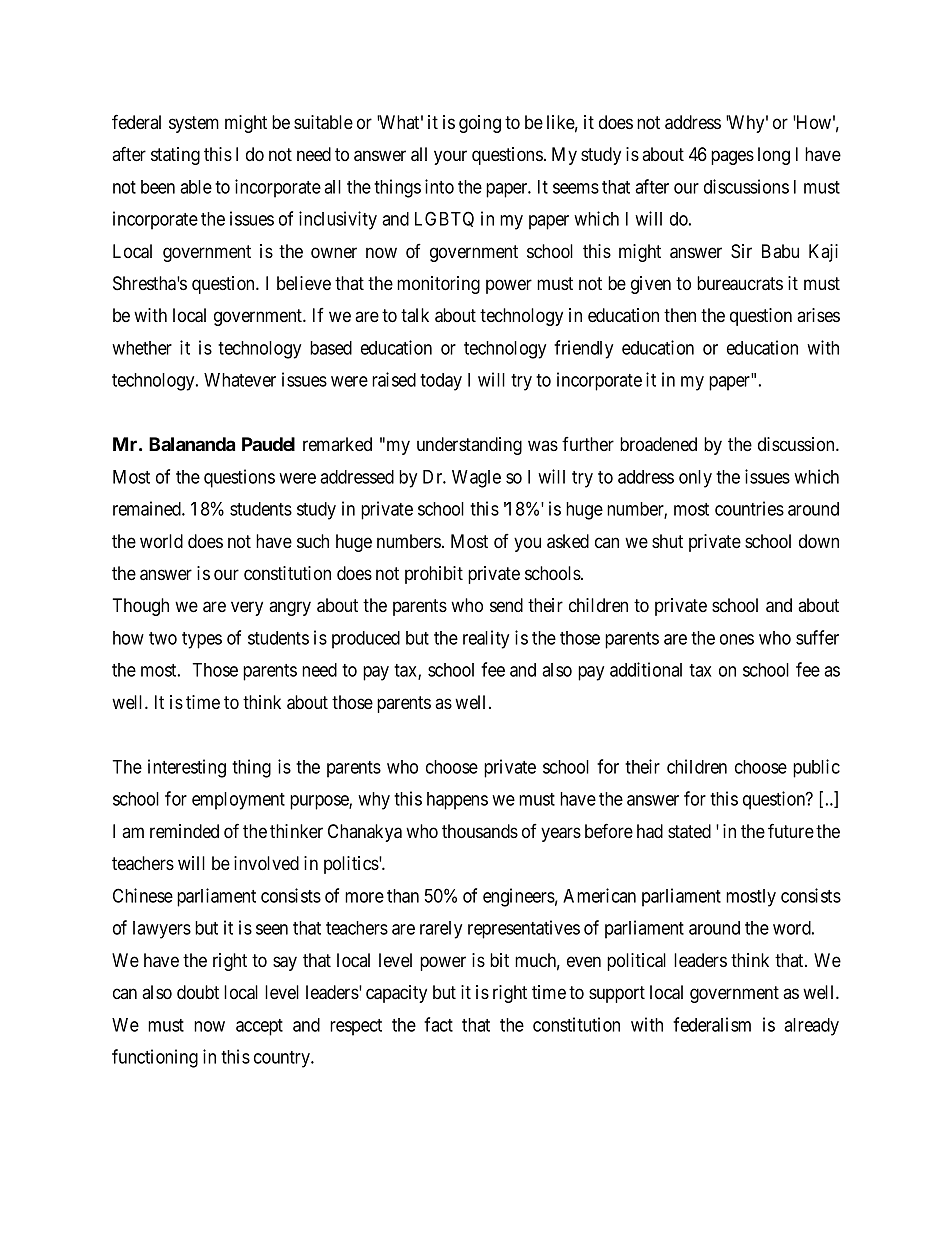  Describe the element at coordinates (187, 768) in the screenshot. I see `interesting` at that location.
